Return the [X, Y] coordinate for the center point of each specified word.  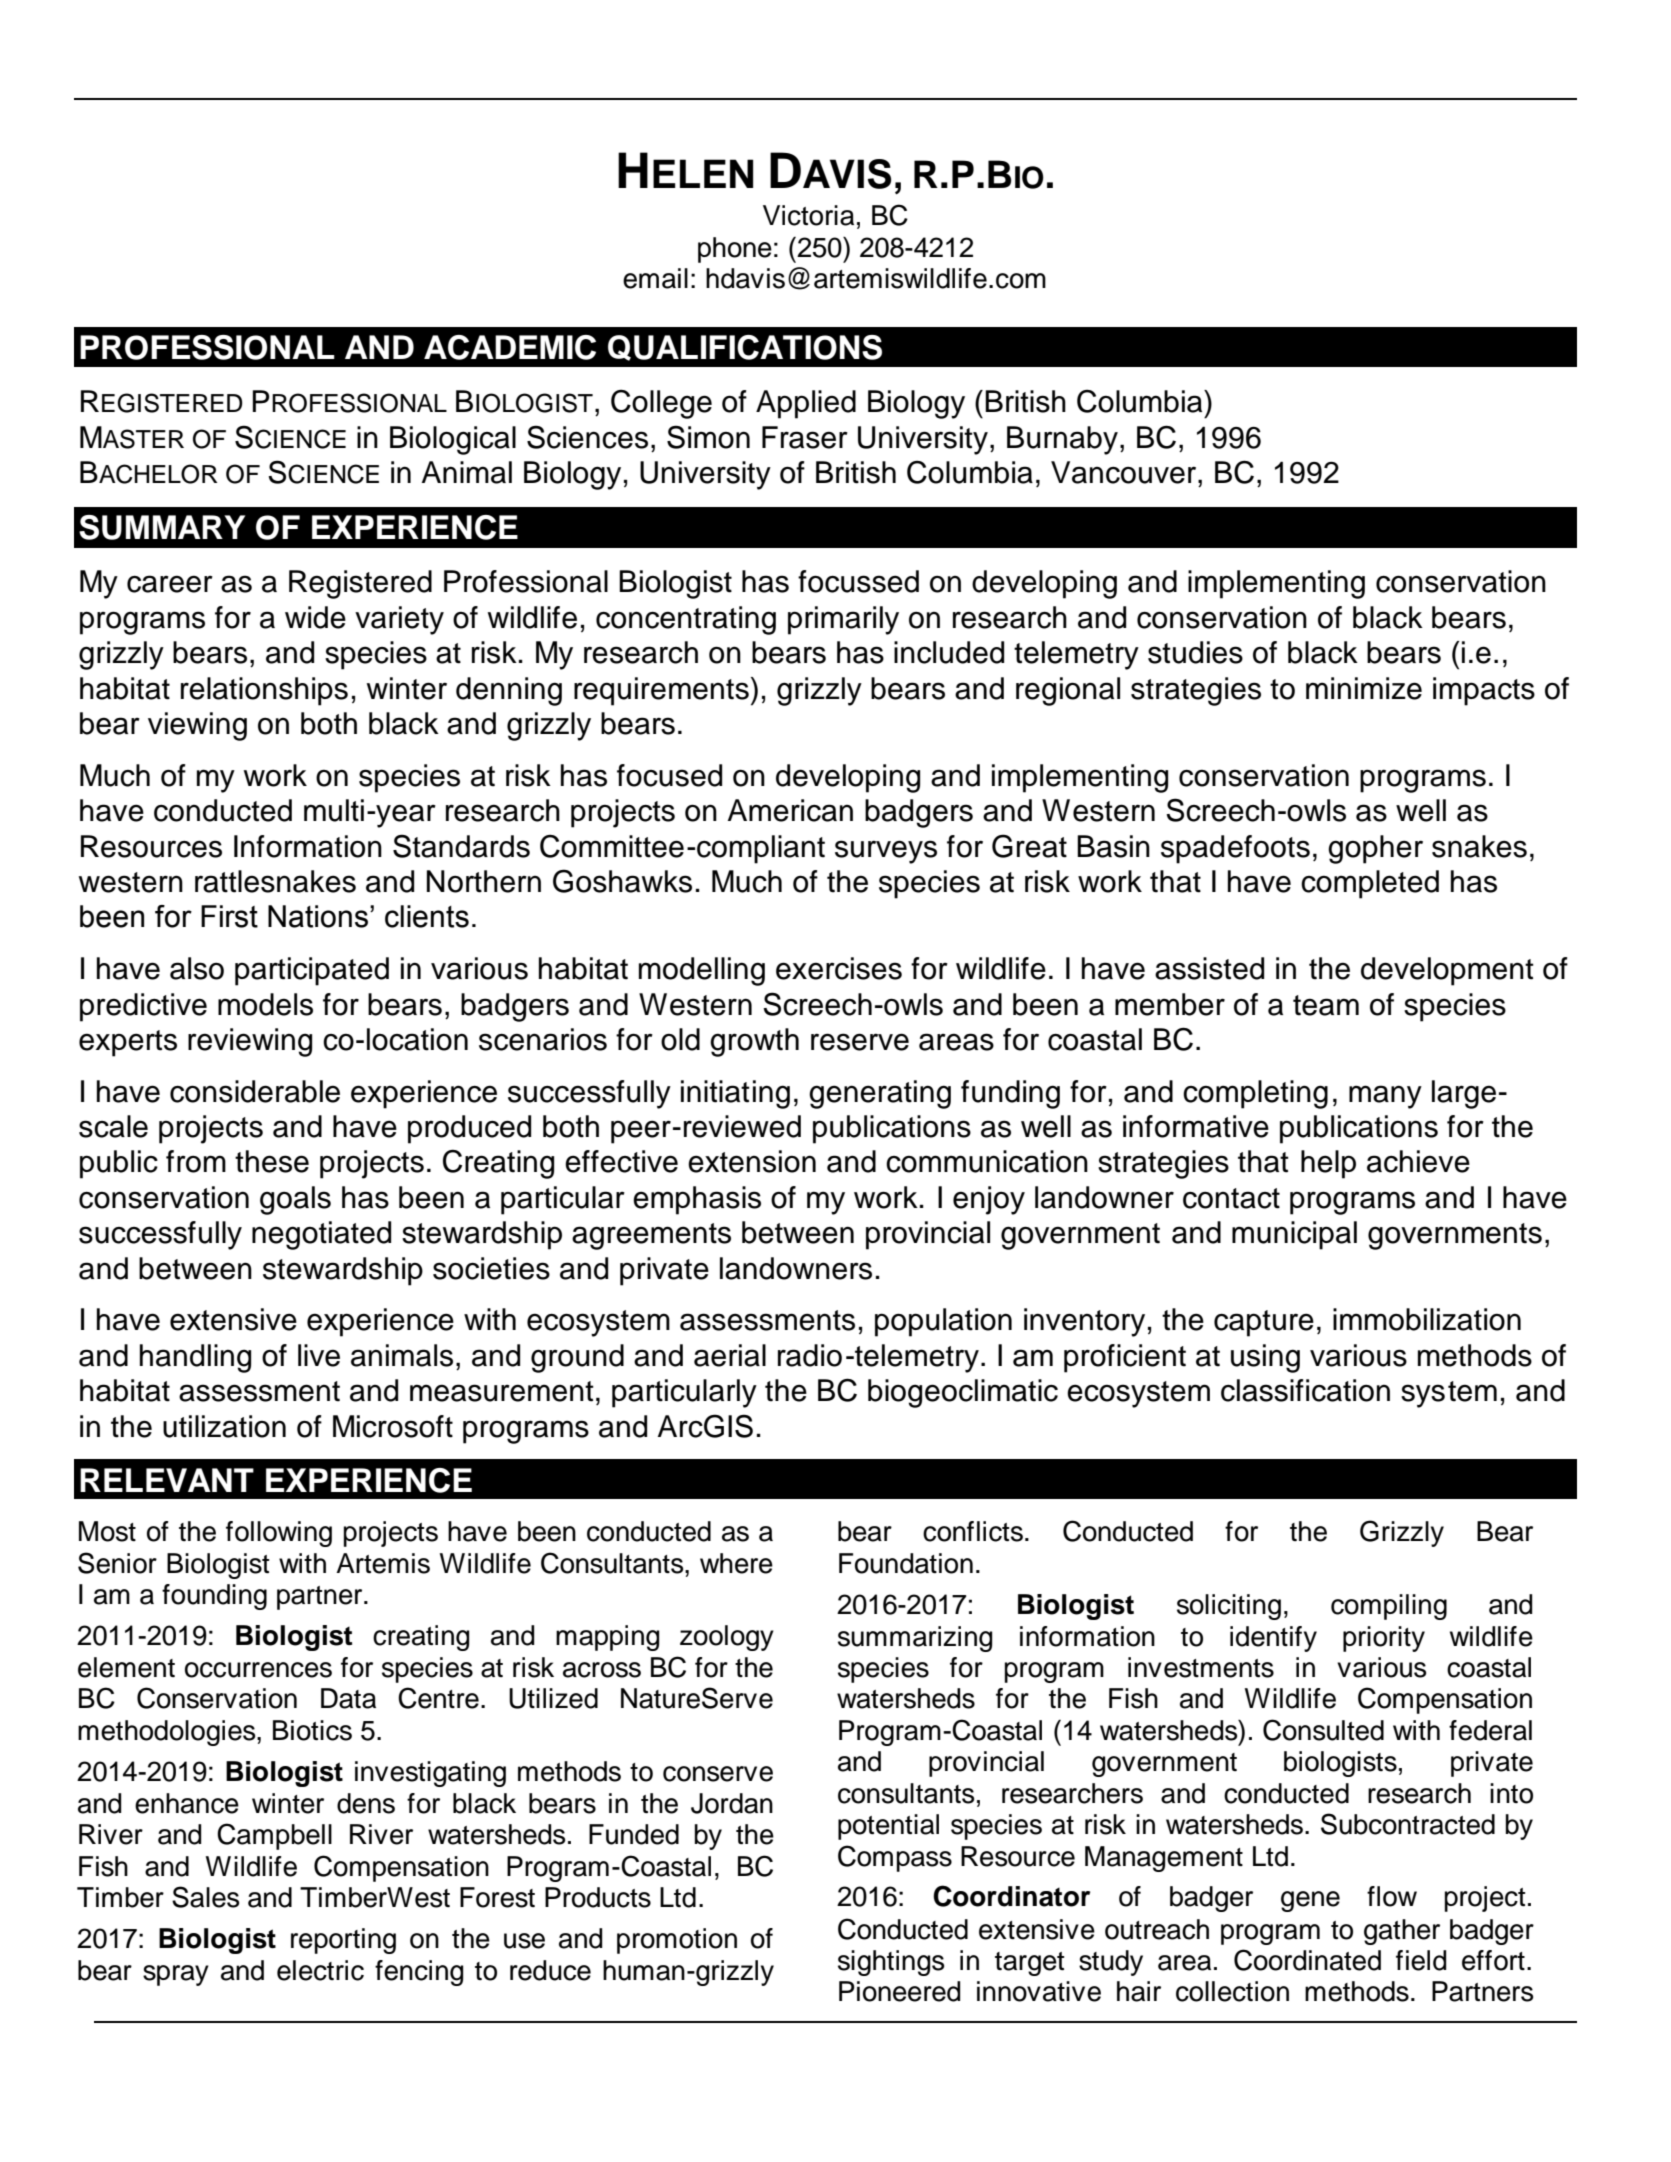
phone [735, 250]
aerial [730, 1355]
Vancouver [1125, 472]
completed [1370, 884]
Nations [318, 916]
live [319, 1355]
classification [1305, 1390]
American [790, 810]
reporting [343, 1941]
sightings [891, 1963]
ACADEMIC [510, 347]
